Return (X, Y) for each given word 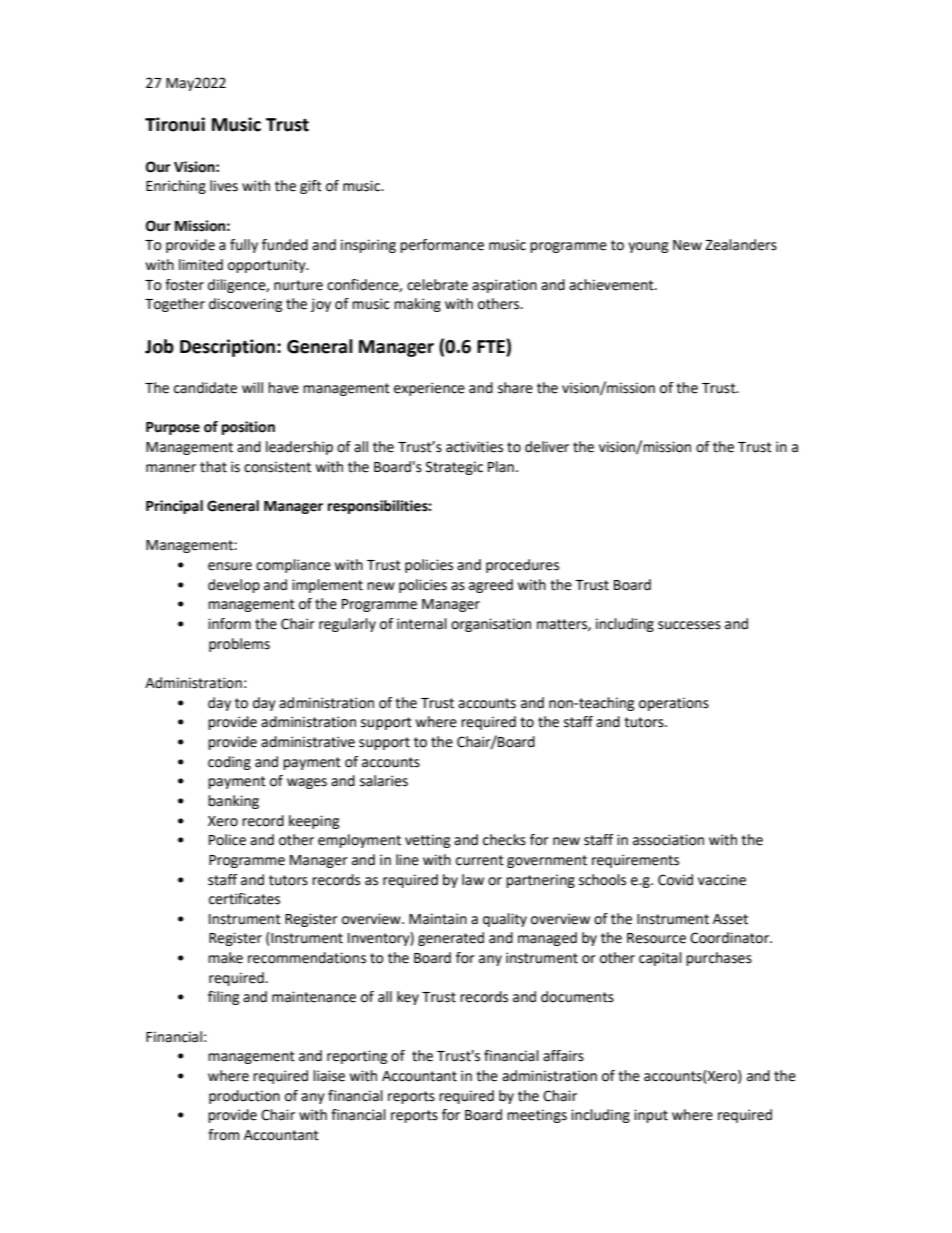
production (244, 1097)
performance (442, 246)
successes (689, 625)
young (648, 247)
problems (239, 645)
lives (224, 186)
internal (422, 624)
